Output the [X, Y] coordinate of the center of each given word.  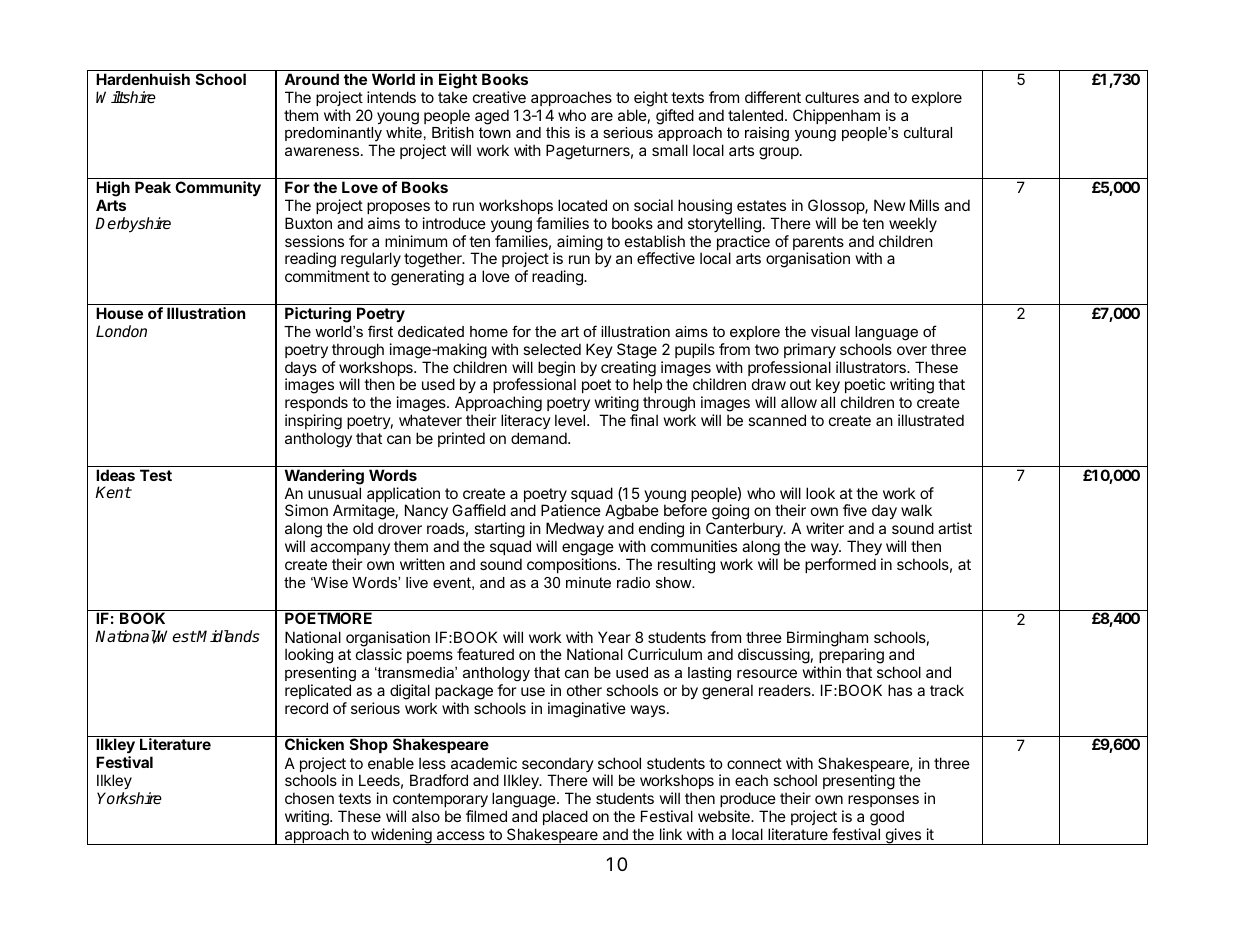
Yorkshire [129, 798]
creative [499, 97]
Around [311, 79]
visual [830, 331]
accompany [350, 551]
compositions [573, 565]
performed [840, 565]
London [121, 331]
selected [552, 349]
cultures [832, 97]
